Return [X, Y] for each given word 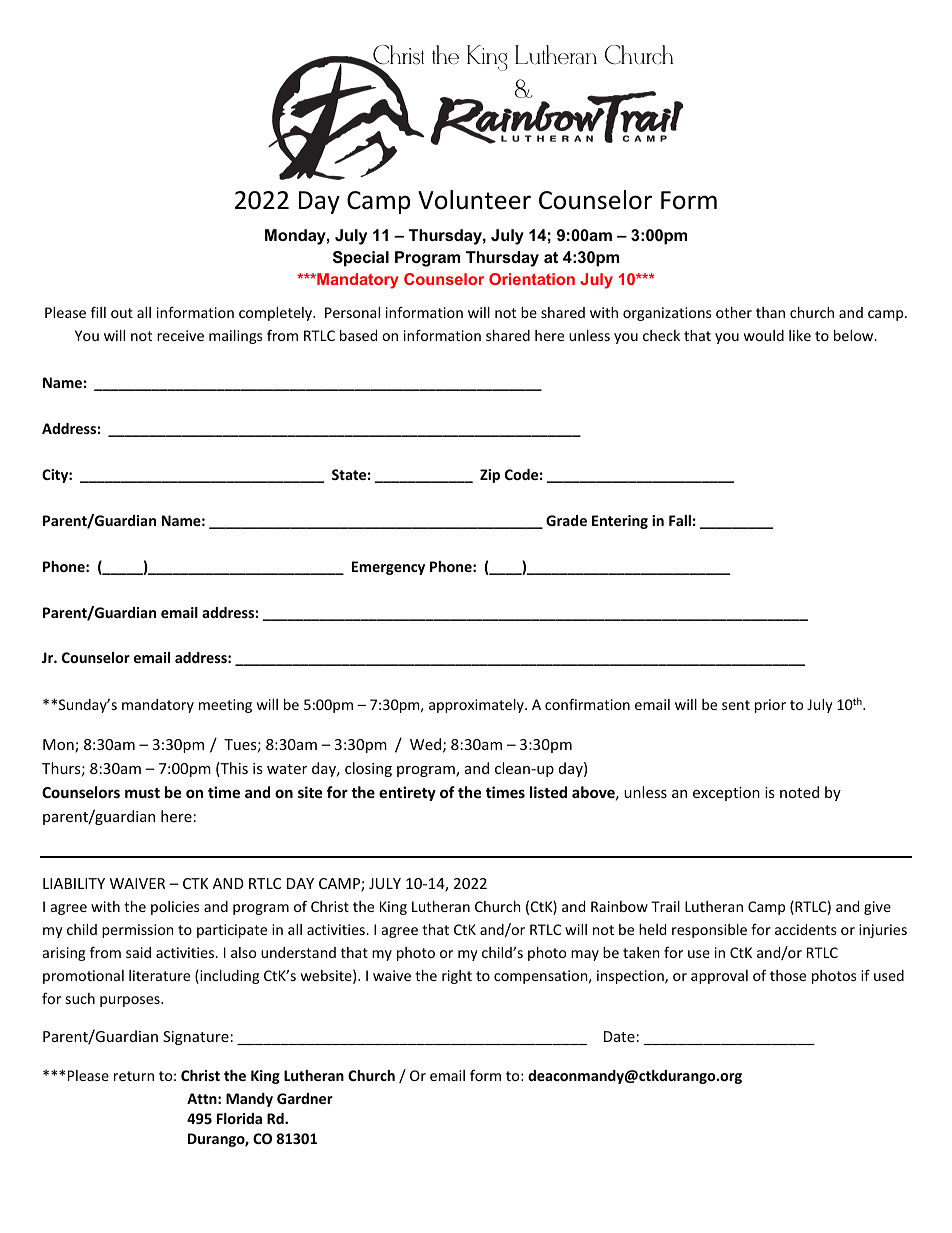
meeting [225, 706]
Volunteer [474, 200]
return [134, 1076]
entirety [407, 793]
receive [180, 335]
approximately [477, 706]
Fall [680, 520]
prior [770, 706]
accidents [806, 929]
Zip [490, 476]
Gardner [305, 1098]
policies [175, 908]
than [770, 312]
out [122, 313]
